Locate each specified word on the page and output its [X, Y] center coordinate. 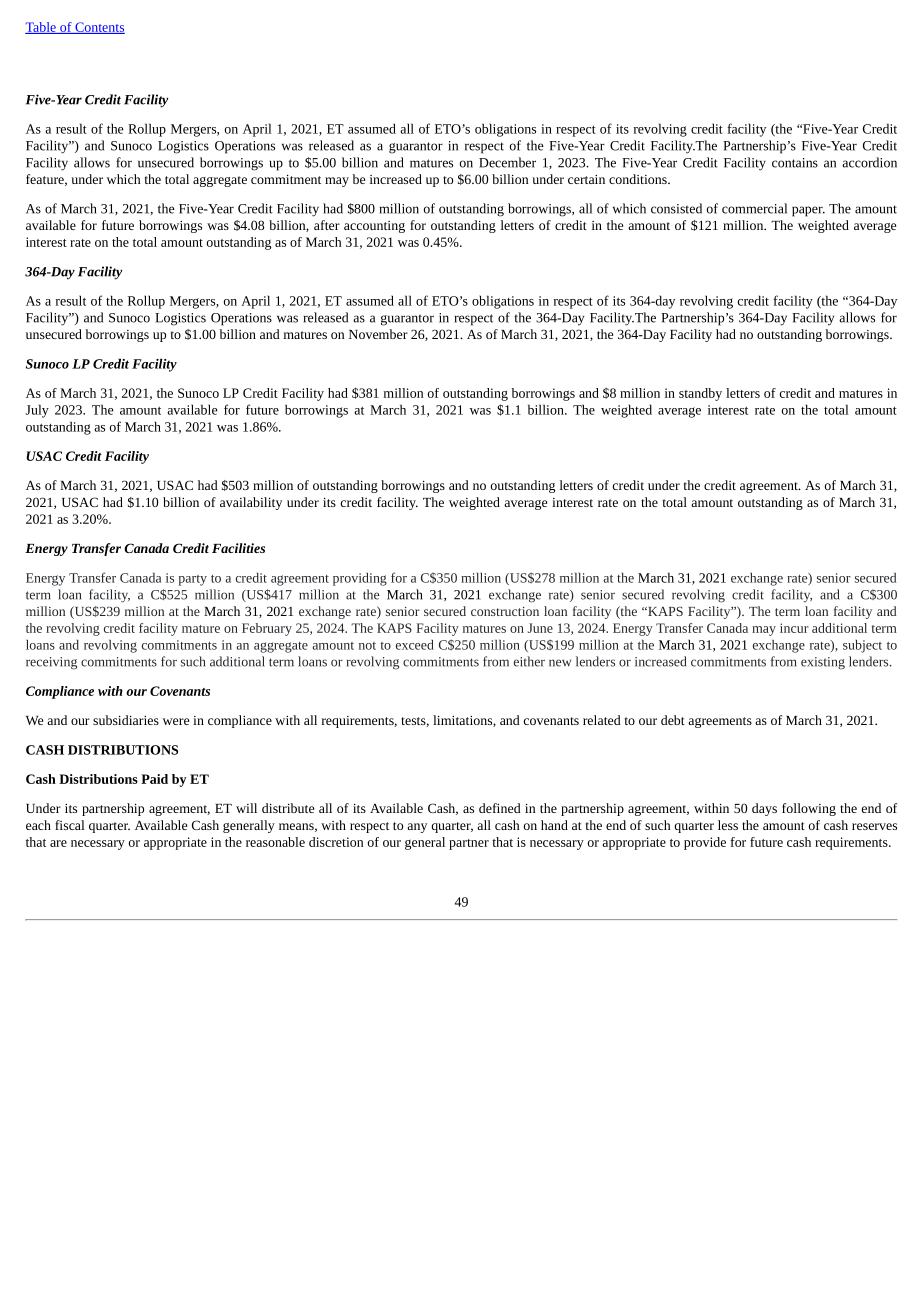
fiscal [70, 825]
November [378, 334]
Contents [99, 28]
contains [795, 163]
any [417, 828]
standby [700, 394]
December [507, 162]
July [37, 411]
